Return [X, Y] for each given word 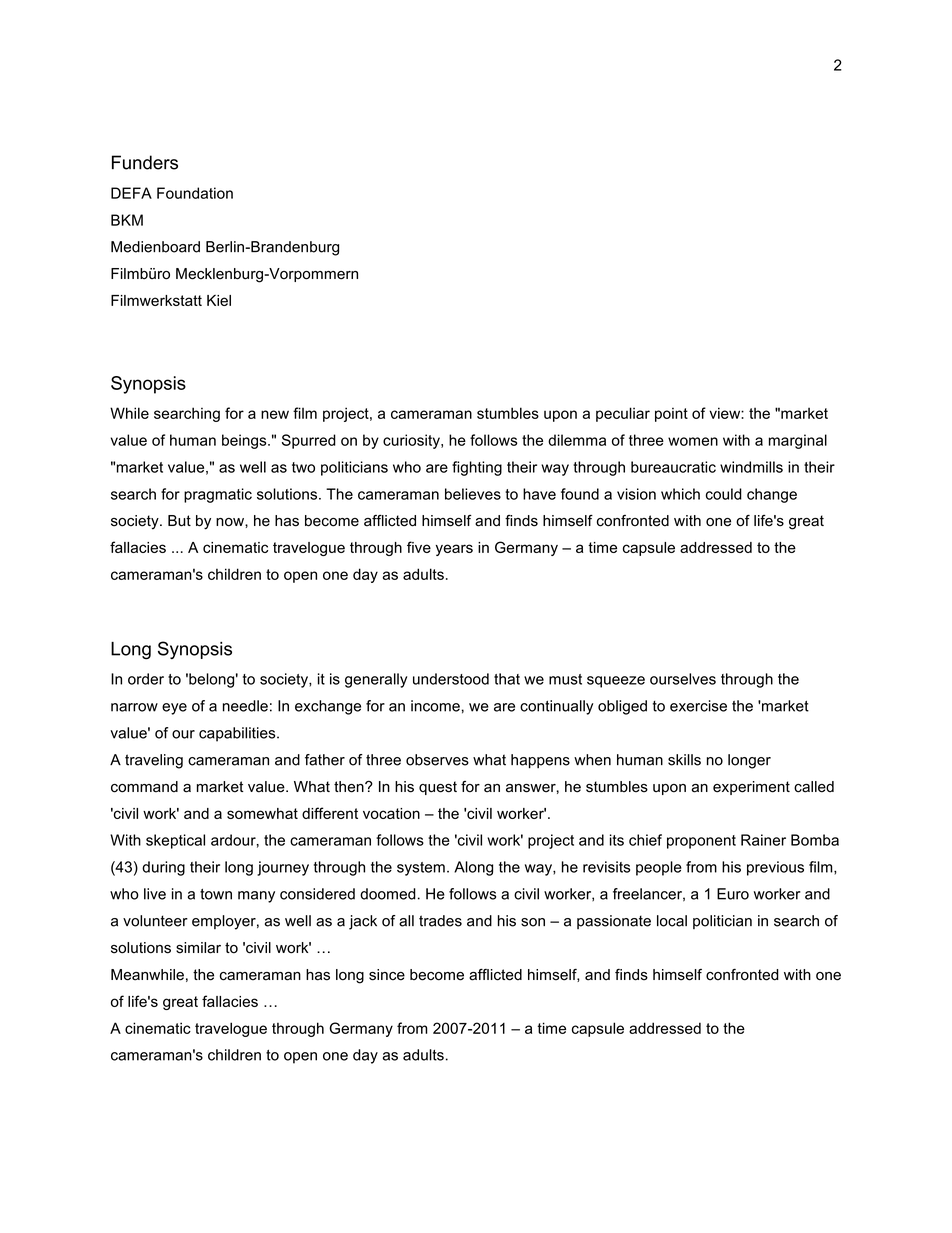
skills [684, 760]
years [454, 550]
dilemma [577, 440]
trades [440, 921]
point [671, 415]
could [724, 494]
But [179, 521]
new [275, 414]
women [693, 441]
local [672, 921]
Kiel [219, 300]
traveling [154, 761]
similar [198, 948]
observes [437, 760]
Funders [145, 162]
